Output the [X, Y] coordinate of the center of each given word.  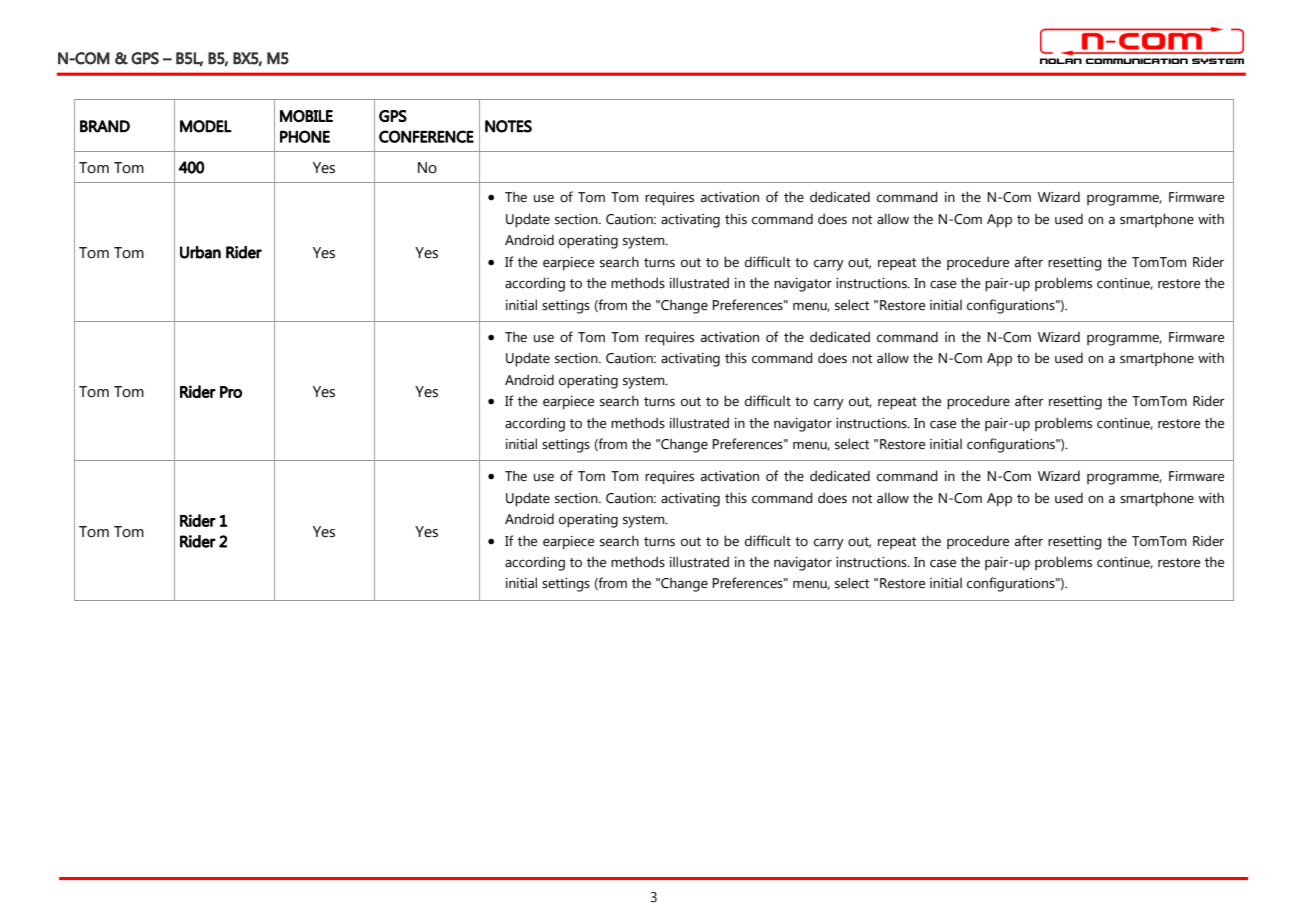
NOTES [508, 126]
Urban [200, 252]
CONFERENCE [426, 136]
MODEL [206, 126]
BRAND [105, 126]
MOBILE [306, 116]
